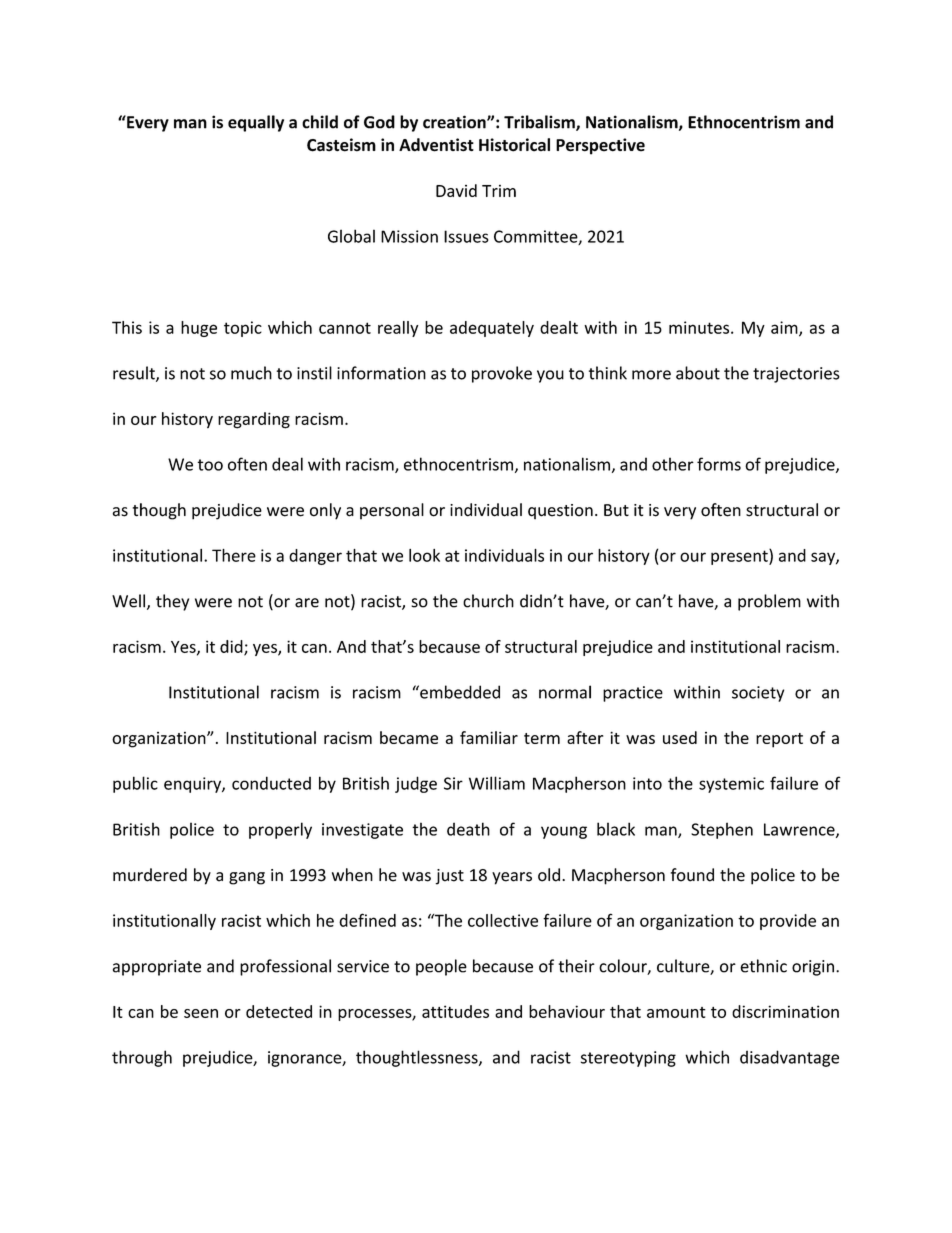 Image resolution: width=952 pixels, height=1233 pixels. What do you see at coordinates (201, 1013) in the screenshot?
I see `seen` at bounding box center [201, 1013].
